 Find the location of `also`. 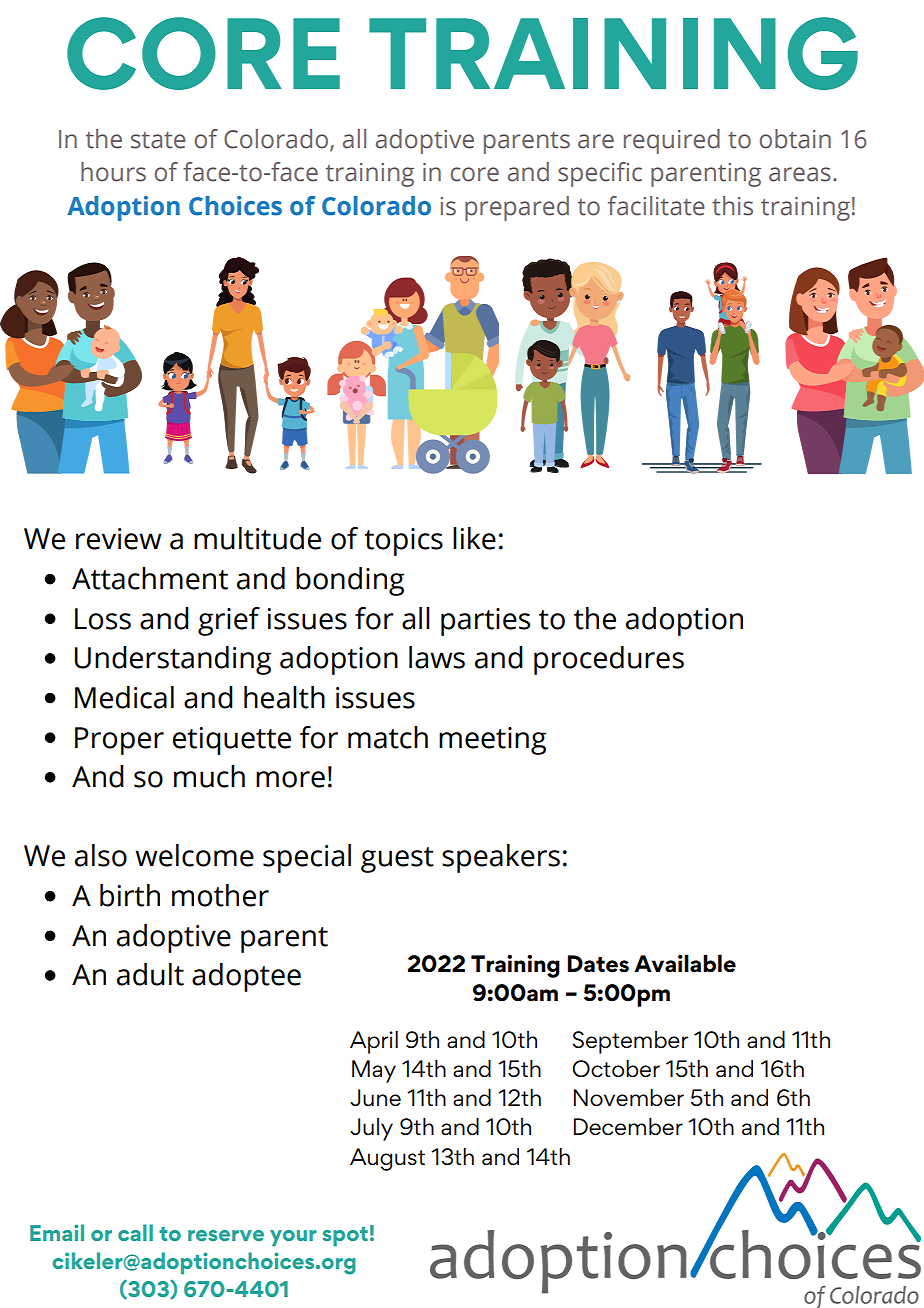

also is located at coordinates (101, 855).
